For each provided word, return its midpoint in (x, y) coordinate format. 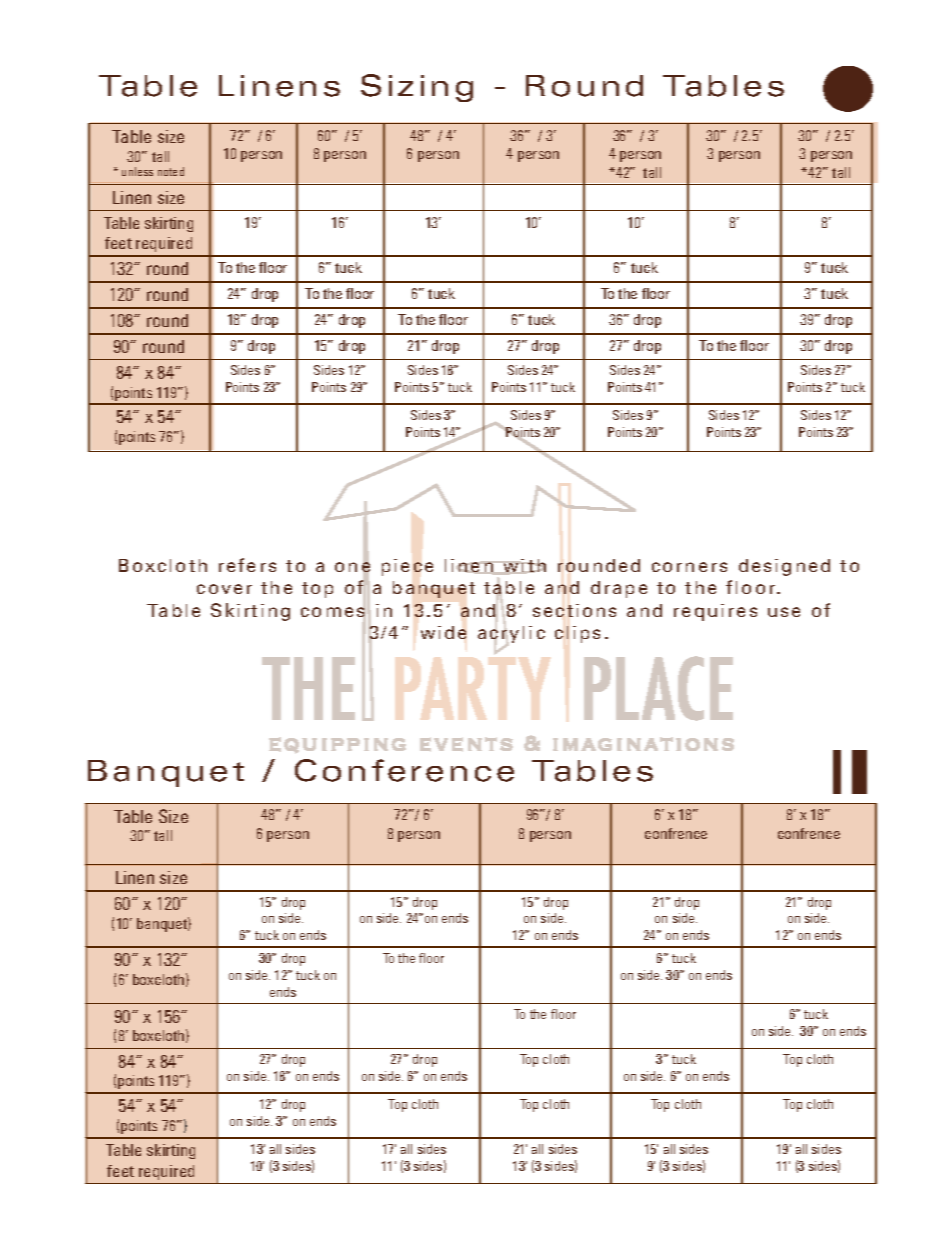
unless (137, 171)
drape (619, 589)
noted (171, 171)
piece (407, 567)
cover (224, 589)
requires (715, 612)
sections (574, 610)
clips (577, 634)
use (784, 612)
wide (443, 632)
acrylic (511, 635)
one (352, 567)
